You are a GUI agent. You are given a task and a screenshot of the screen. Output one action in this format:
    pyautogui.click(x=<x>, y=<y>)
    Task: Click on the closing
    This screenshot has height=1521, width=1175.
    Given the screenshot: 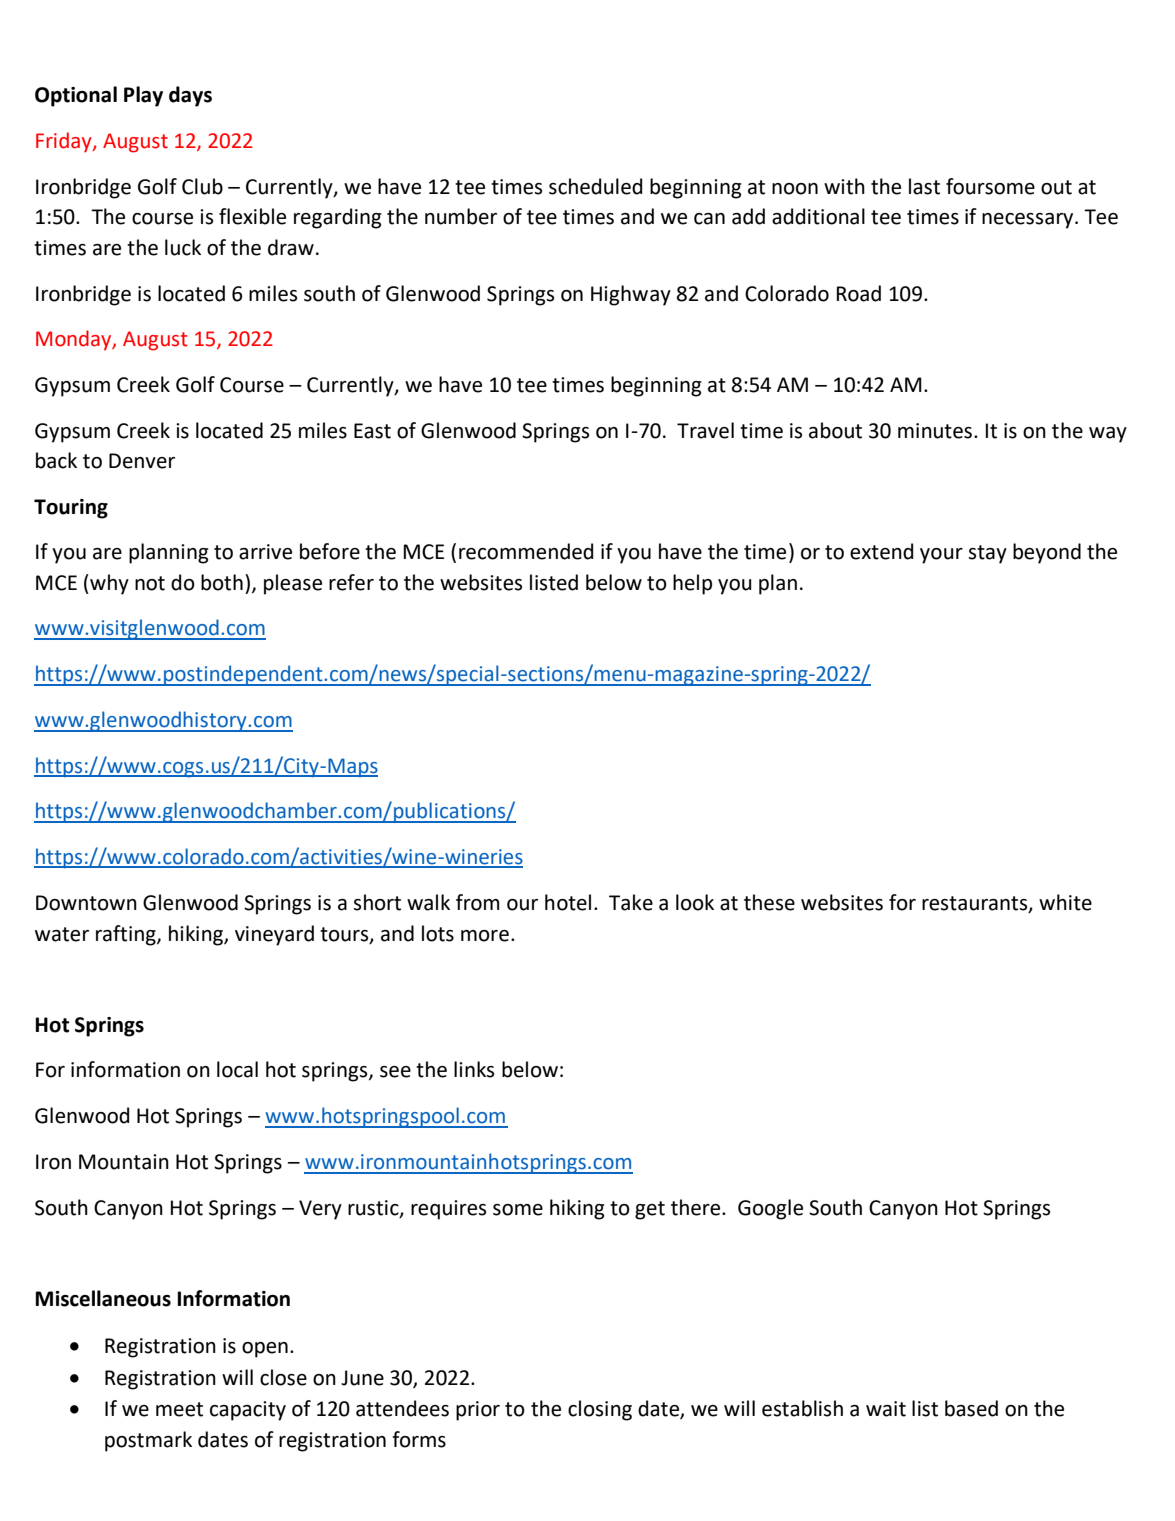 What is the action you would take?
    pyautogui.click(x=600, y=1410)
